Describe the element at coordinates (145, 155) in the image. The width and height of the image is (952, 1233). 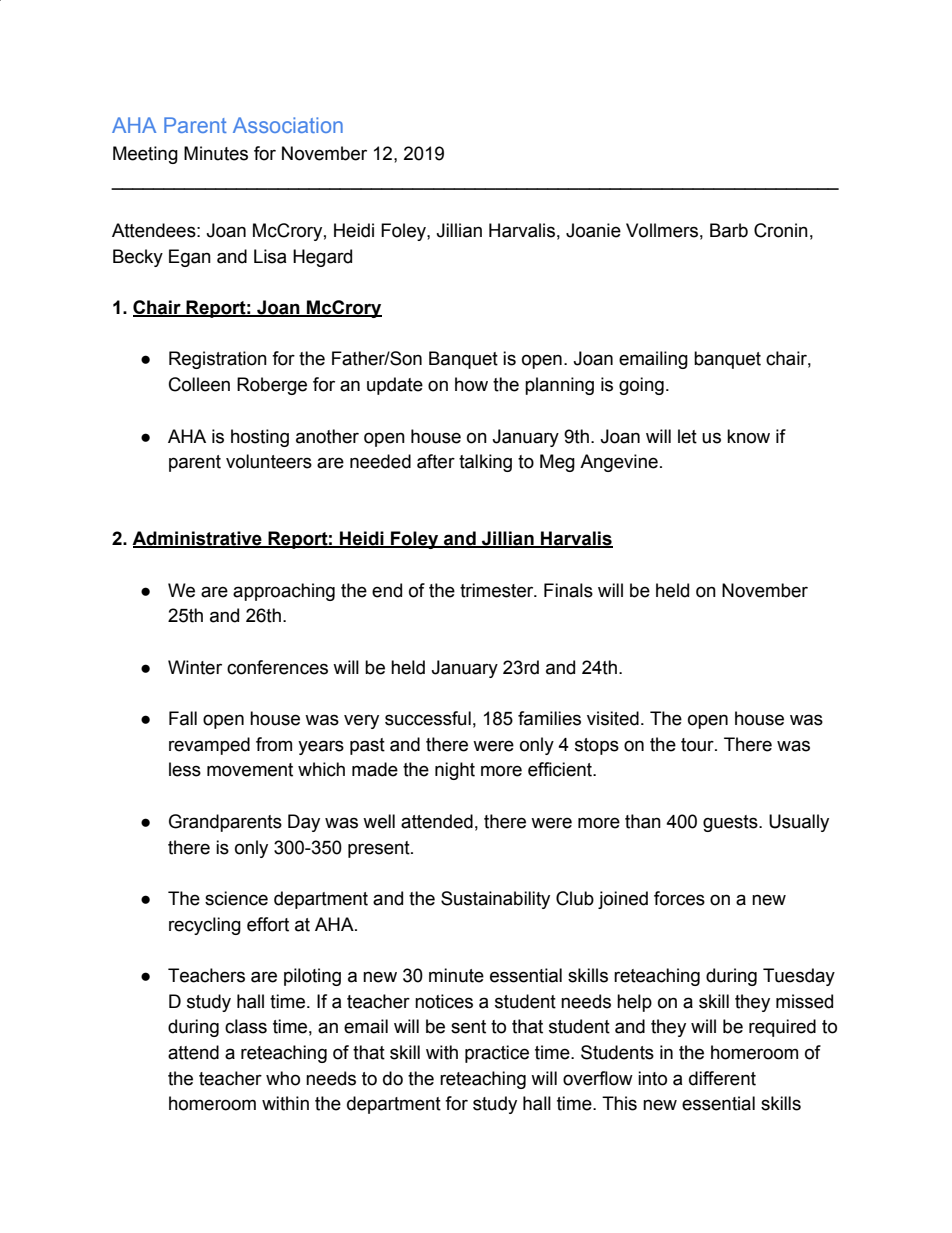
I see `Meeting` at that location.
